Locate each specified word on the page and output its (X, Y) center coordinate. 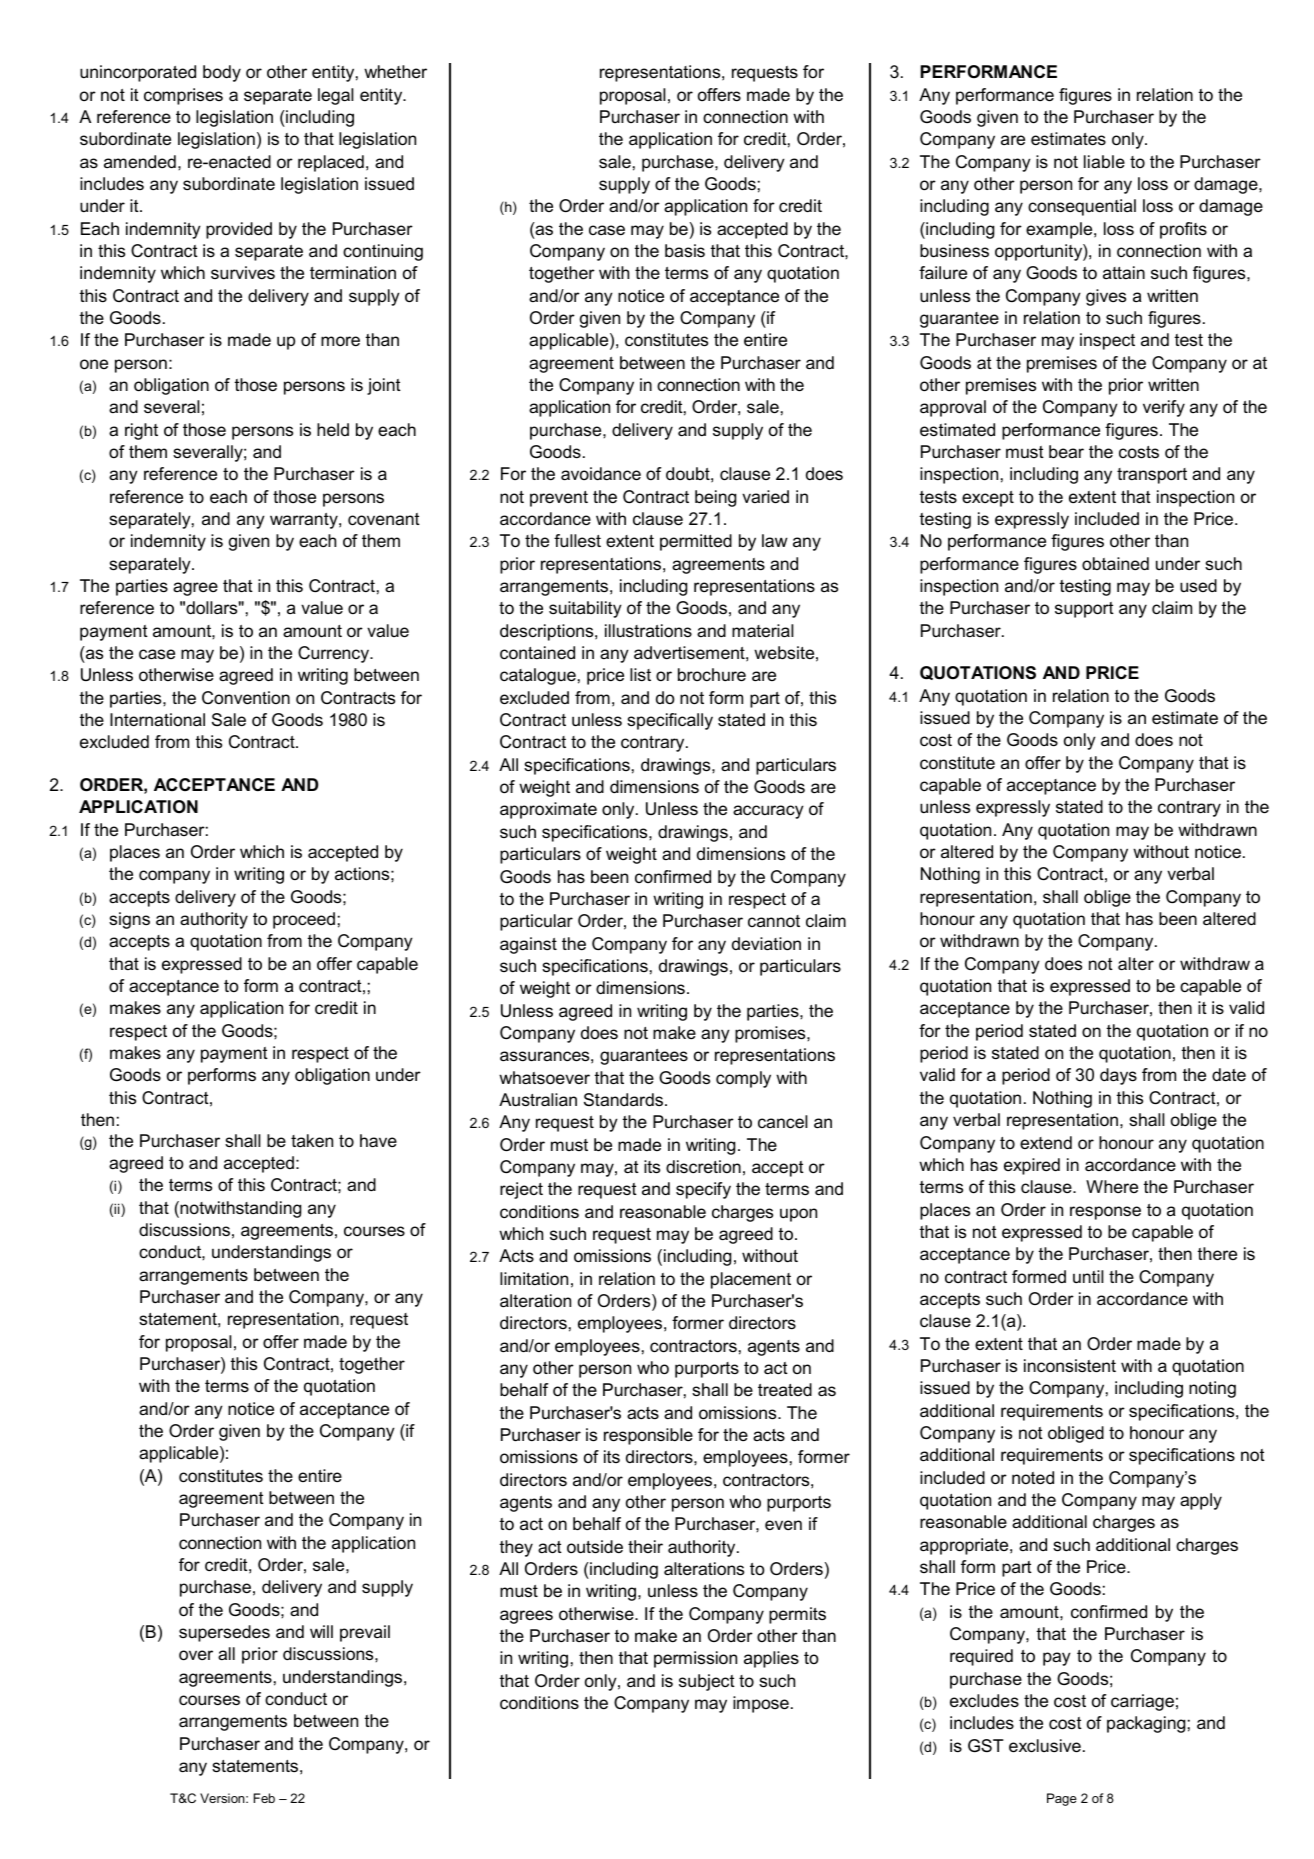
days (1118, 1076)
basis (685, 251)
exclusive (1045, 1746)
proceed (304, 920)
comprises (183, 96)
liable (1104, 161)
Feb (264, 1798)
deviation (766, 944)
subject (707, 1682)
